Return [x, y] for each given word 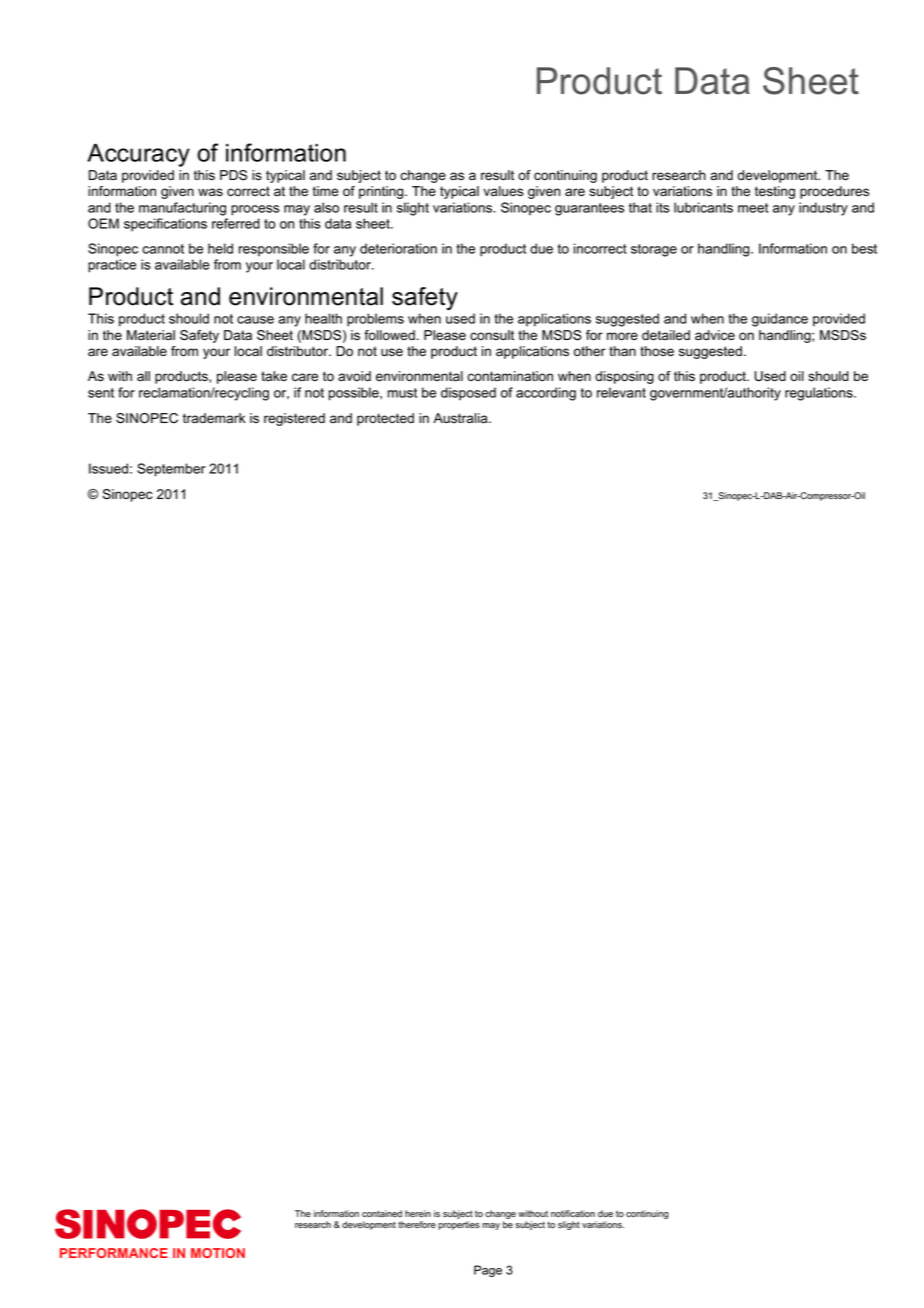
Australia [461, 418]
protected [385, 419]
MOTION [218, 1253]
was [210, 192]
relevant [621, 392]
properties [459, 1225]
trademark [214, 418]
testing [775, 192]
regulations [820, 394]
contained [382, 1213]
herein [418, 1213]
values [503, 191]
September [171, 470]
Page [488, 1271]
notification [573, 1213]
